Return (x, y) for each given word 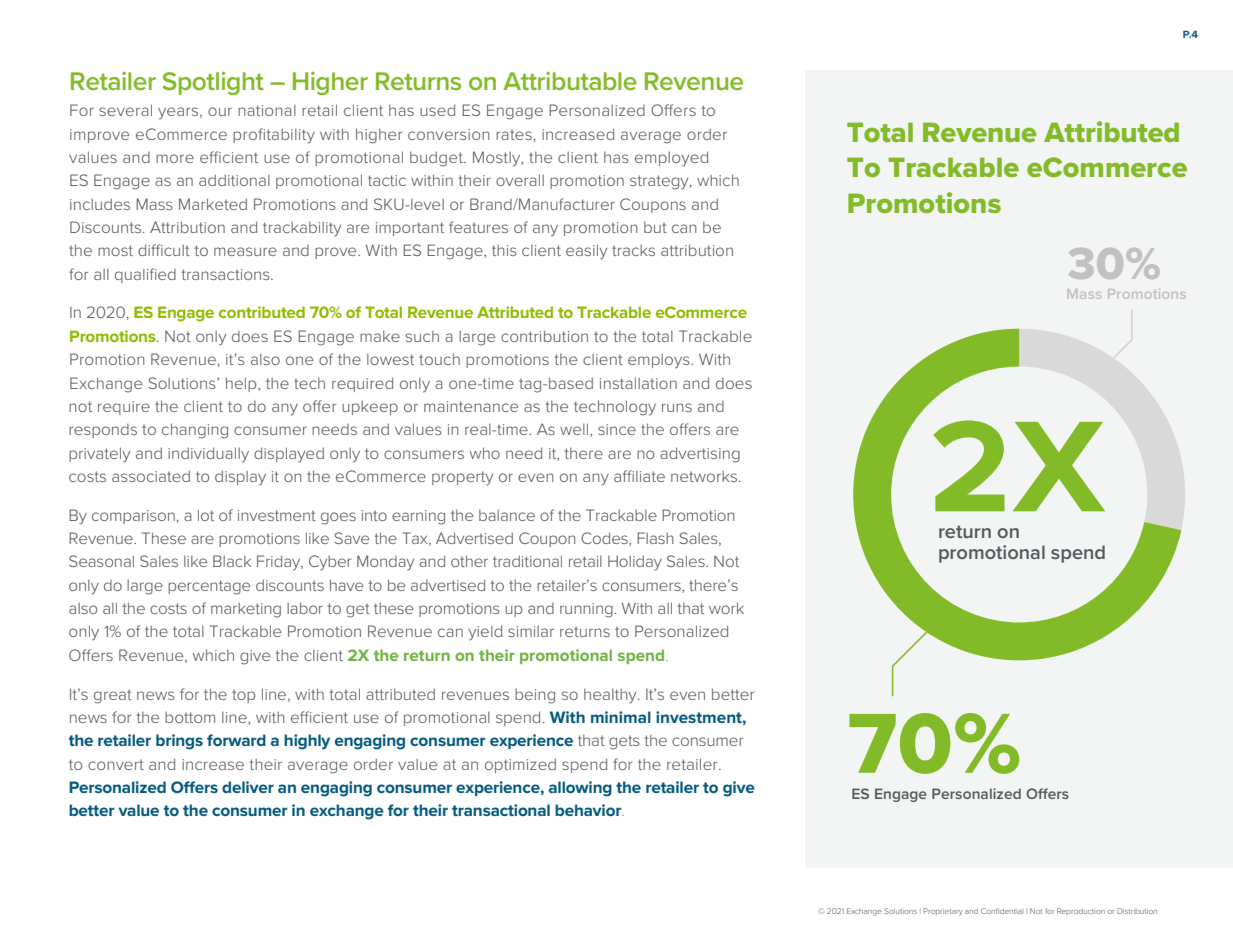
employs (660, 361)
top (243, 696)
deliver (248, 787)
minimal (621, 717)
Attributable (570, 81)
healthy (611, 696)
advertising (700, 455)
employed (671, 159)
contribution (544, 336)
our (220, 111)
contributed (262, 312)
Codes (605, 539)
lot (206, 515)
